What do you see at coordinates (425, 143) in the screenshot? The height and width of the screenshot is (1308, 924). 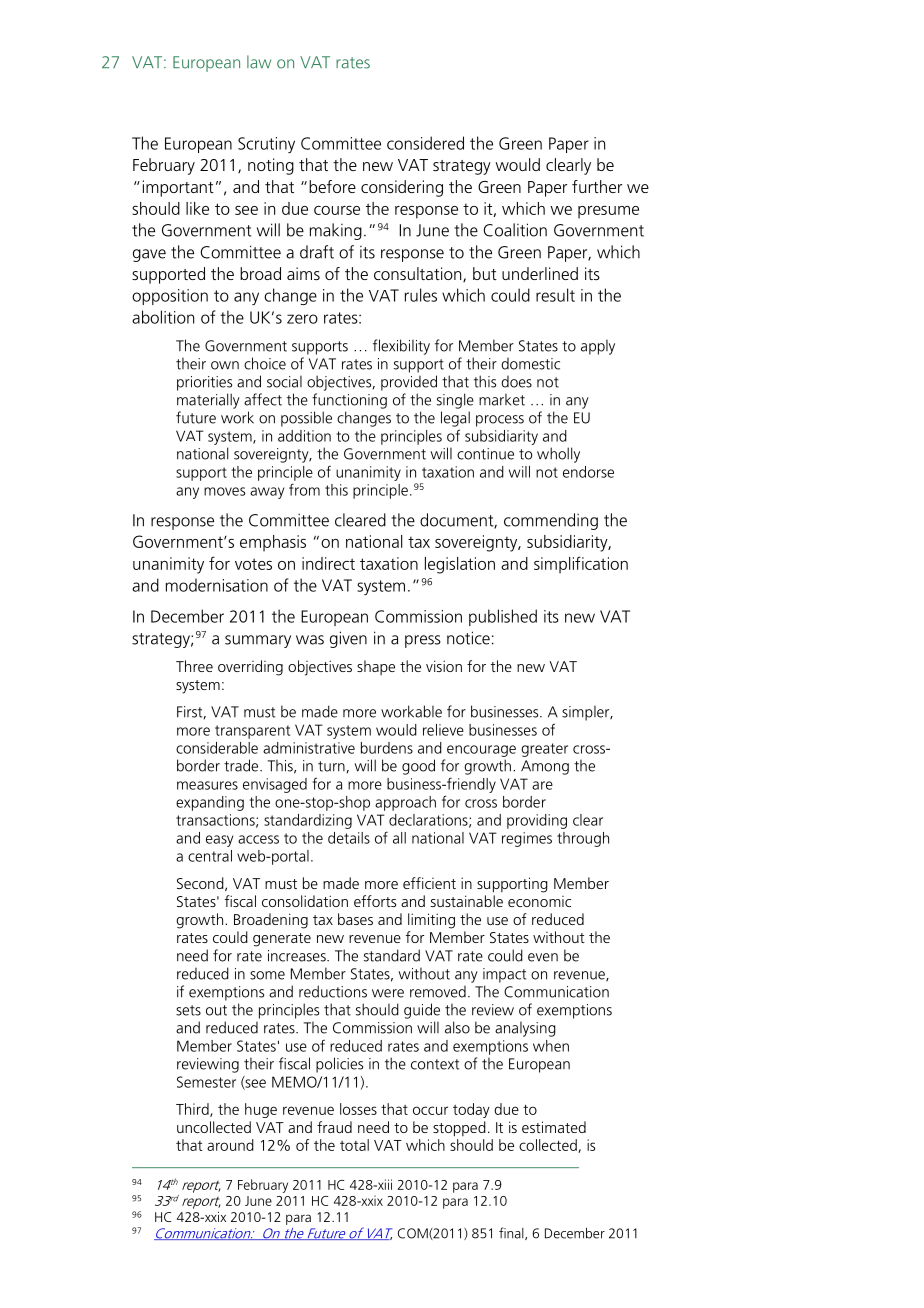 I see `considered` at bounding box center [425, 143].
